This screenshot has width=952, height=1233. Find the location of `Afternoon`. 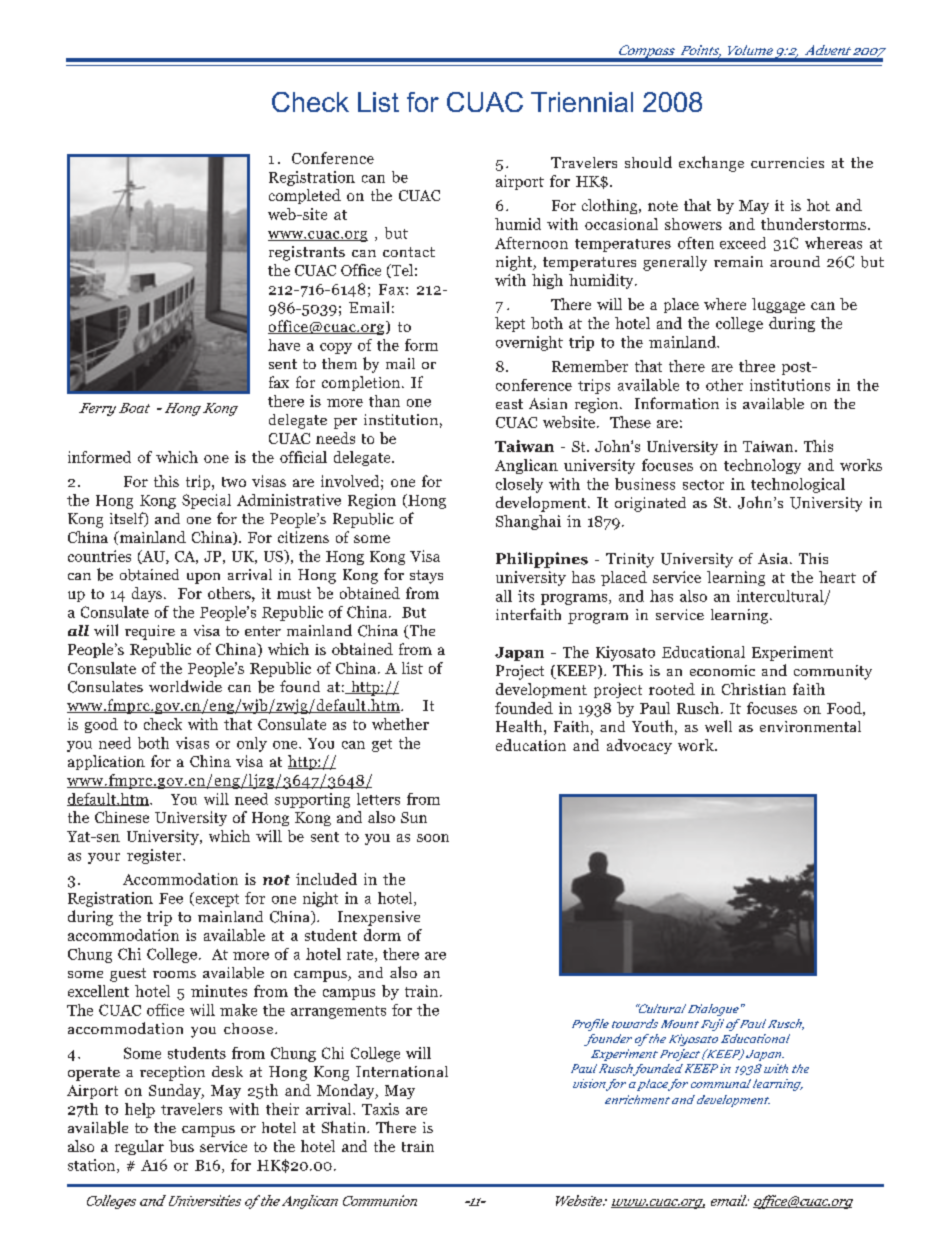

Afternoon is located at coordinates (531, 243).
